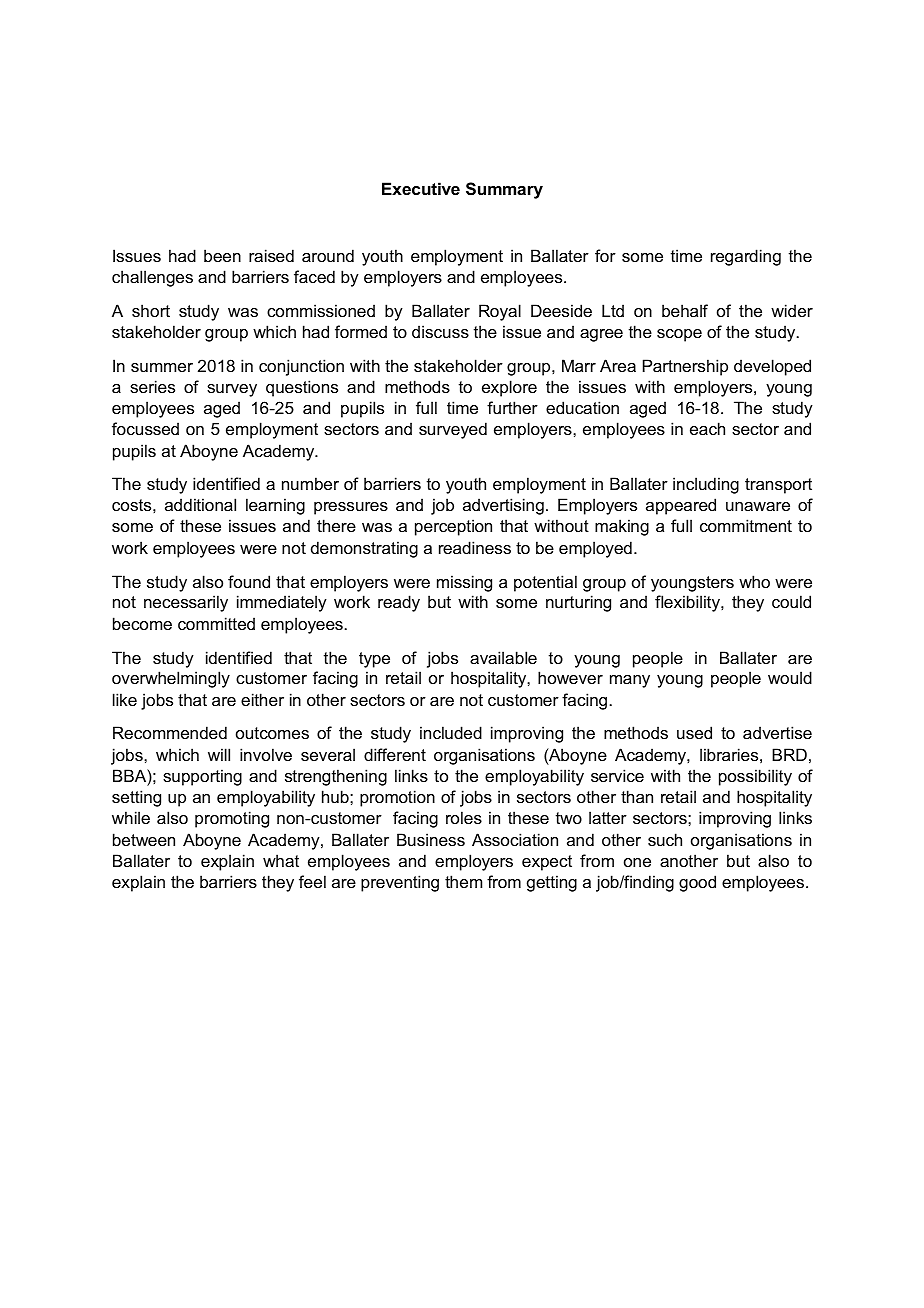 The image size is (924, 1308). What do you see at coordinates (463, 881) in the screenshot?
I see `them` at bounding box center [463, 881].
